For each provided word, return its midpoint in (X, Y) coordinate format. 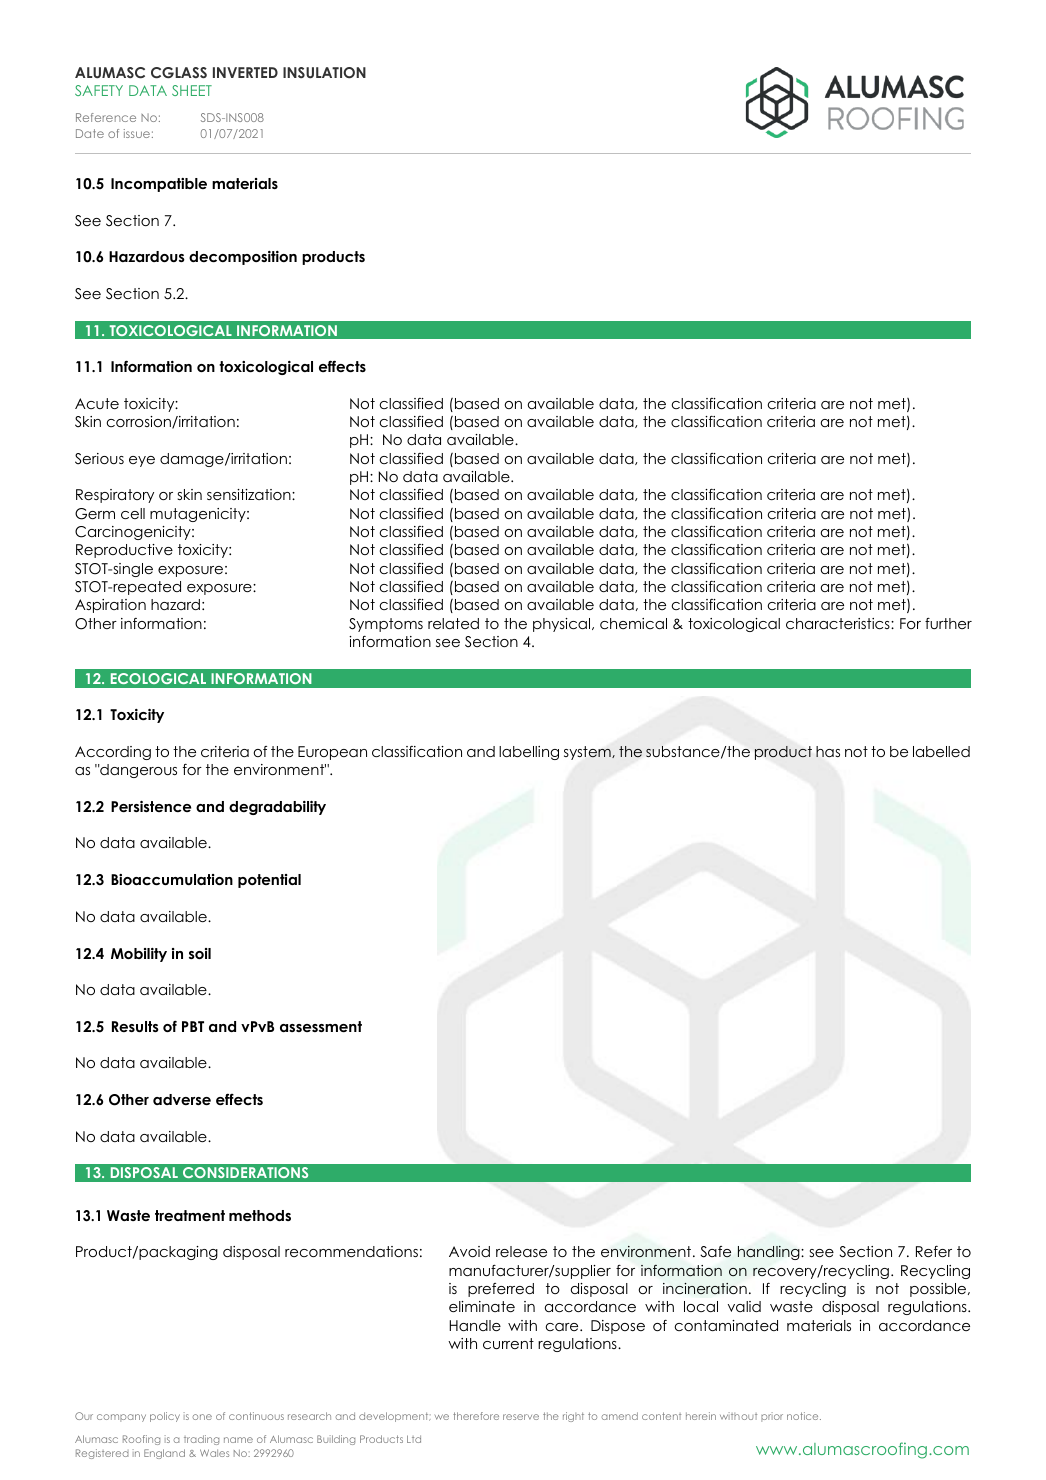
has (828, 751)
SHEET (192, 90)
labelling (529, 753)
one (202, 1417)
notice (804, 1416)
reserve (521, 1417)
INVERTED (245, 72)
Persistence (151, 806)
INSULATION (324, 73)
